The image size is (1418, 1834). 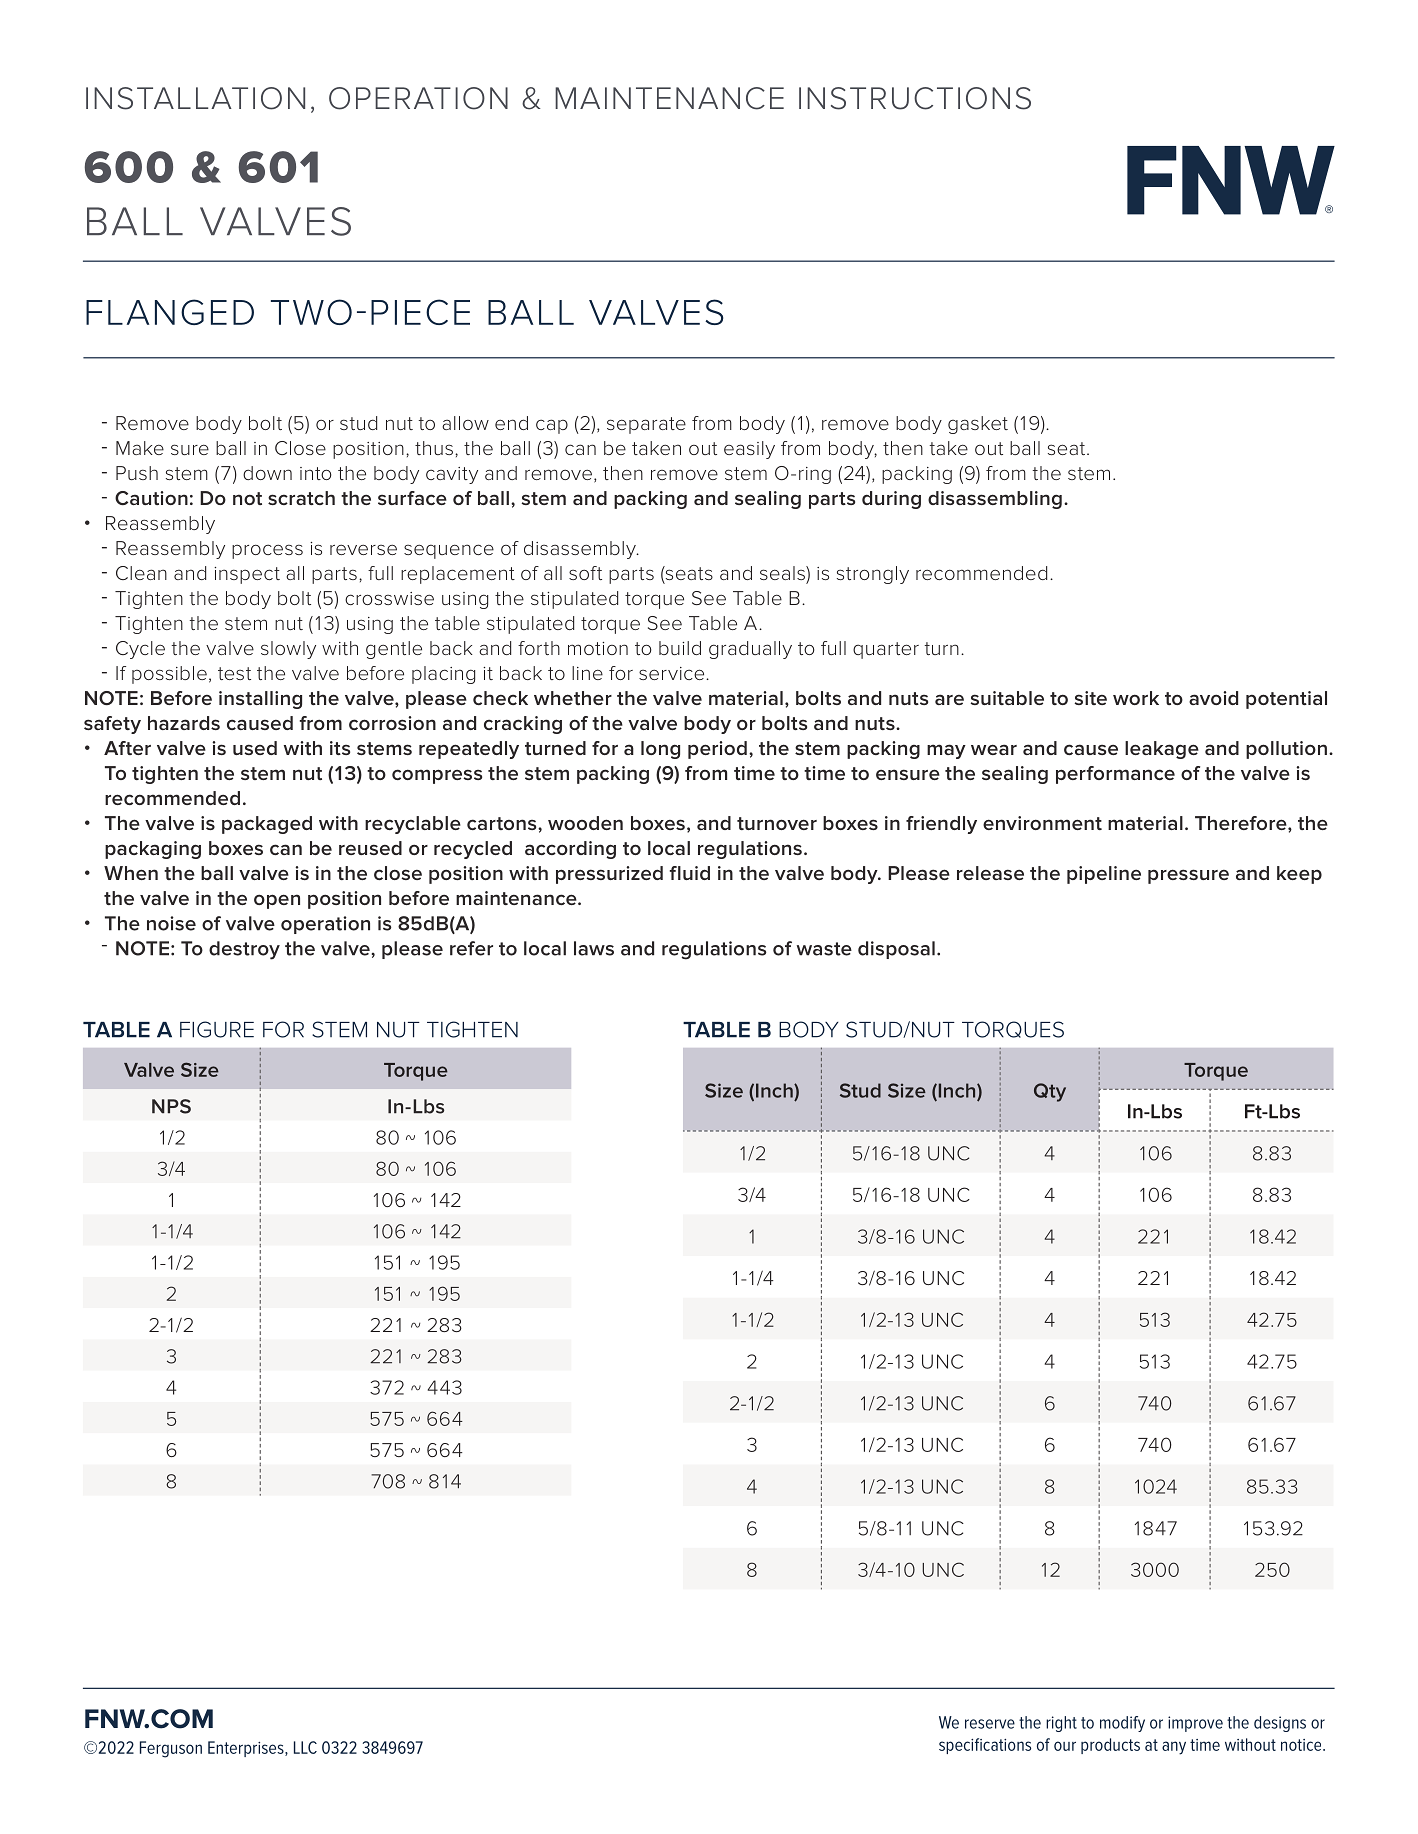 What do you see at coordinates (896, 950) in the screenshot?
I see `disposal` at bounding box center [896, 950].
